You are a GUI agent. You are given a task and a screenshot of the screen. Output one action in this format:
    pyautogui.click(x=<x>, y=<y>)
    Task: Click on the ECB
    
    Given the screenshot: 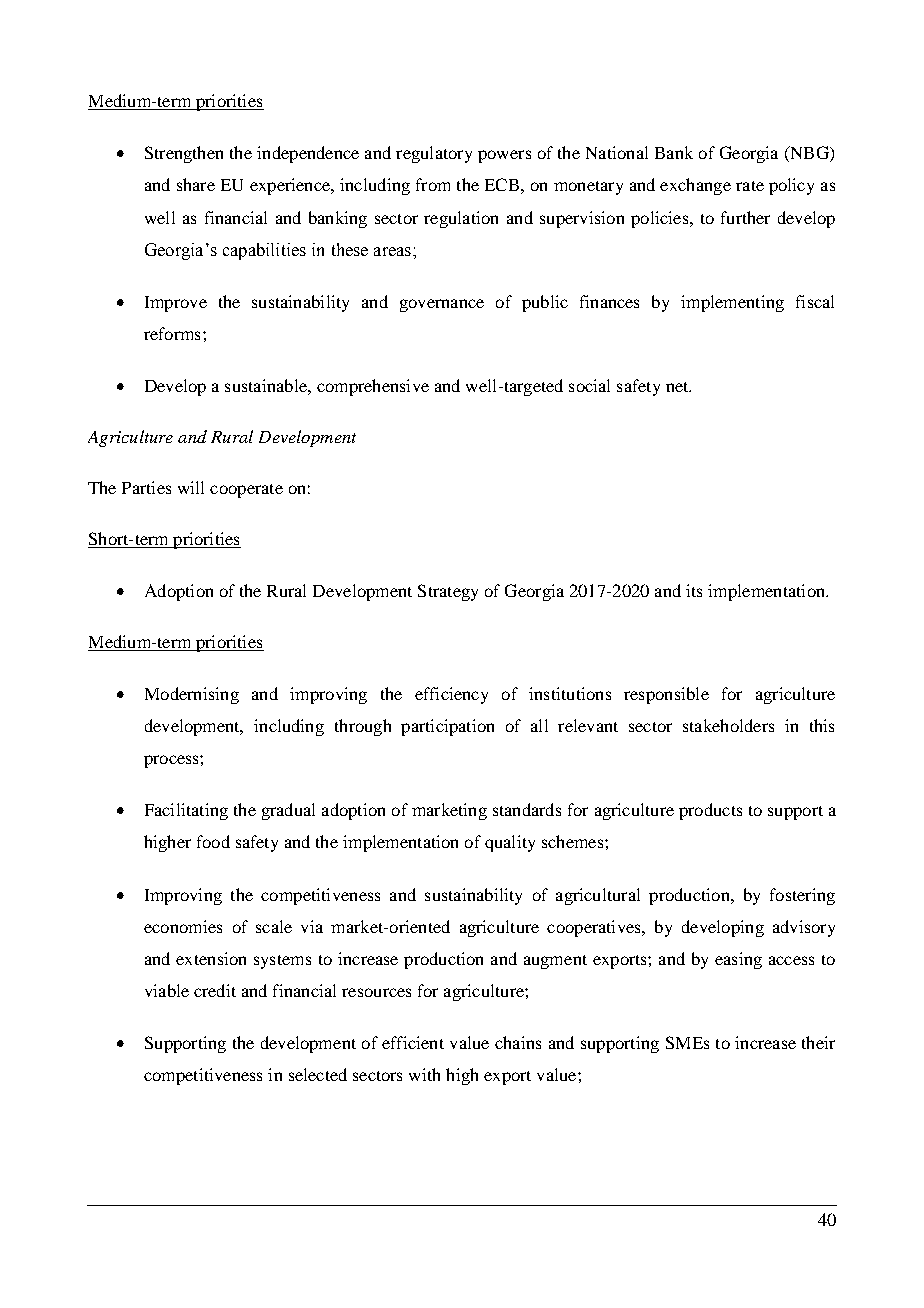 What is the action you would take?
    pyautogui.click(x=502, y=184)
